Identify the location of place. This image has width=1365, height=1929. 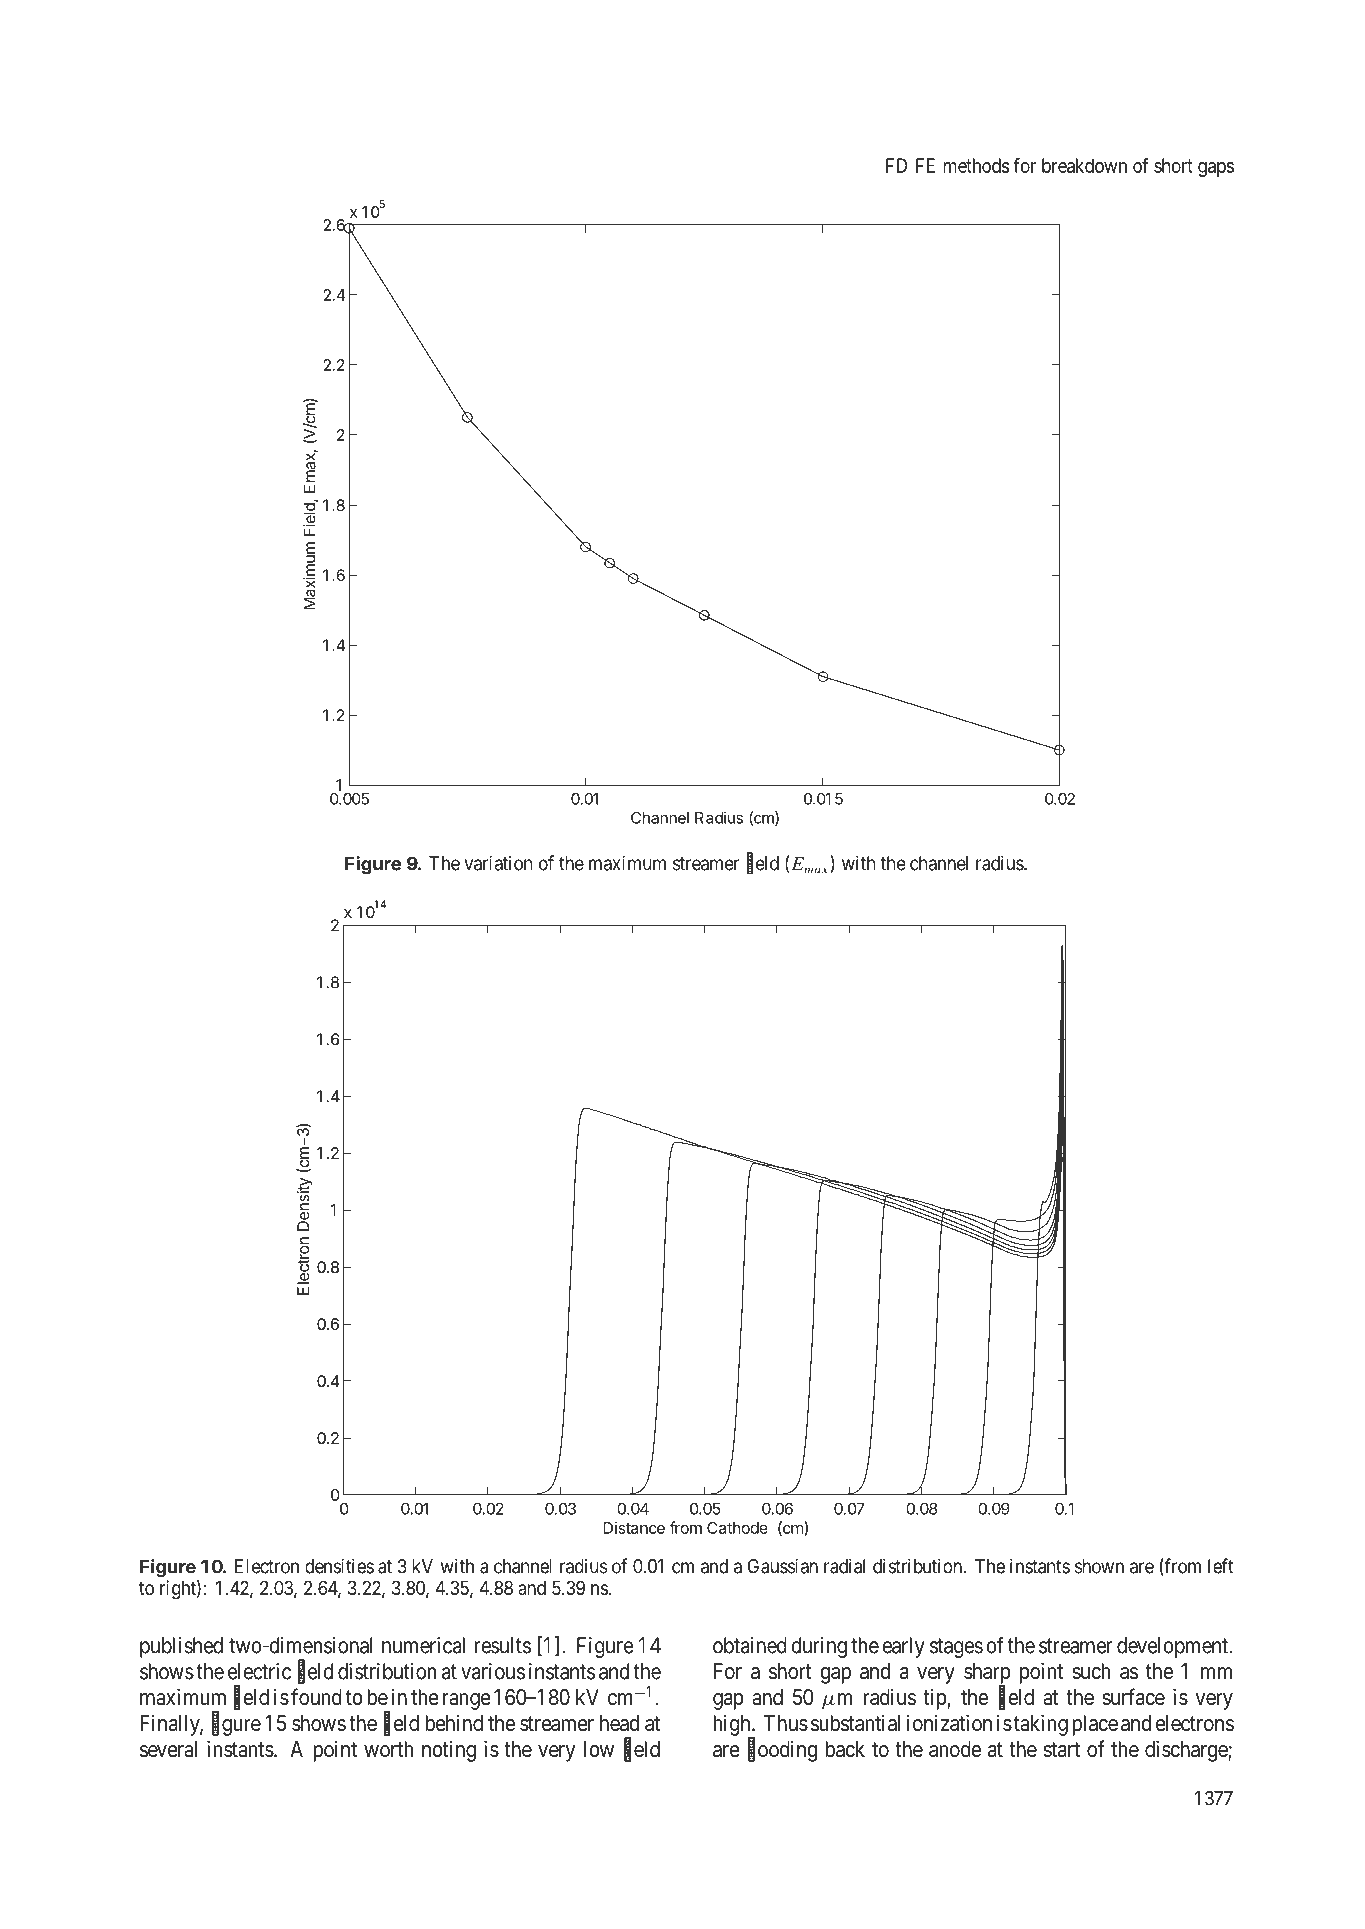
(1095, 1725).
